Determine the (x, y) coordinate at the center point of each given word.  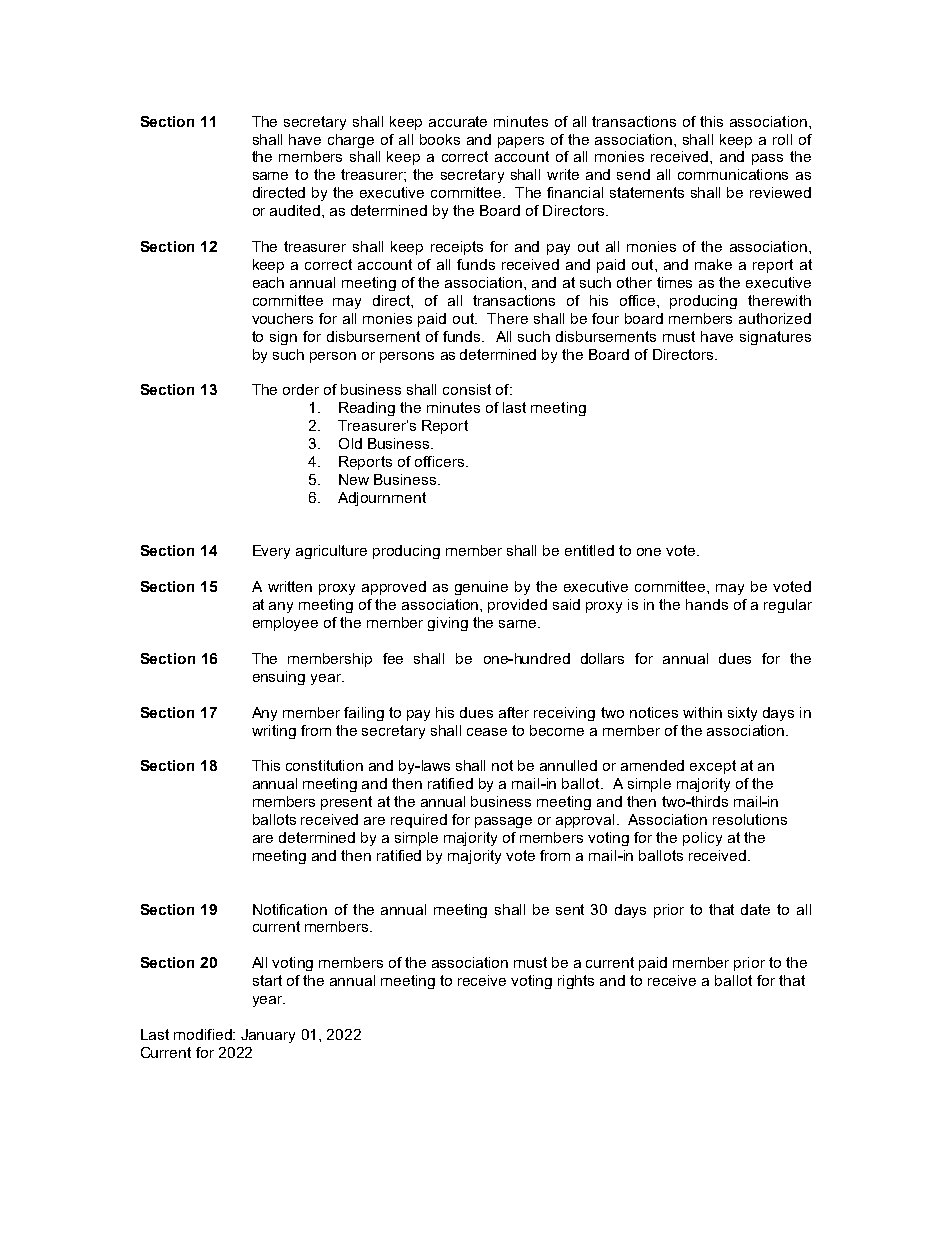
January (268, 1036)
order (301, 389)
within (702, 712)
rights (576, 982)
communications (733, 174)
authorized (775, 318)
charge (351, 141)
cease (487, 732)
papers (521, 142)
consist (467, 389)
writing (274, 732)
